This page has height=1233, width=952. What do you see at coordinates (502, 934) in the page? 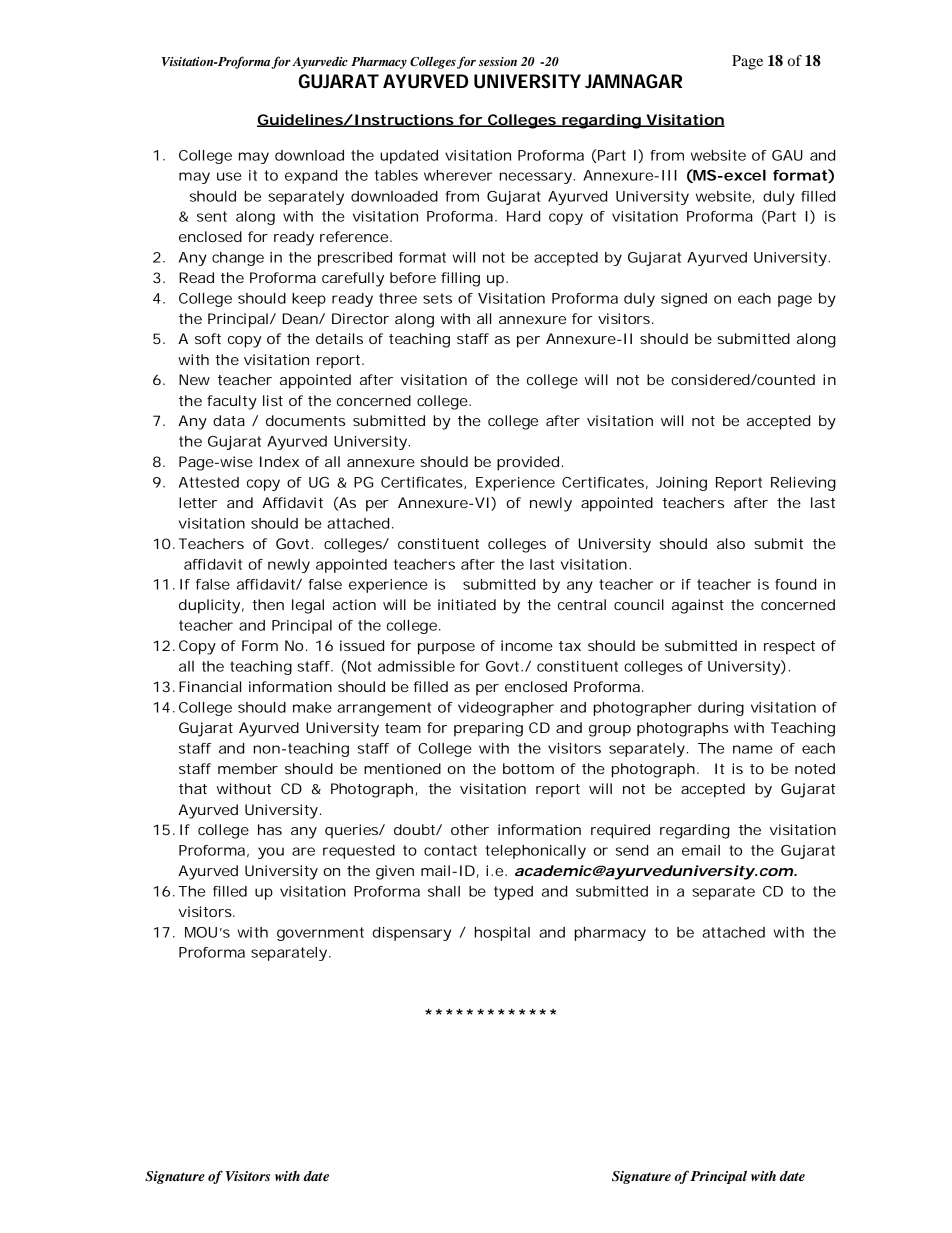
I see `hospital` at bounding box center [502, 934].
